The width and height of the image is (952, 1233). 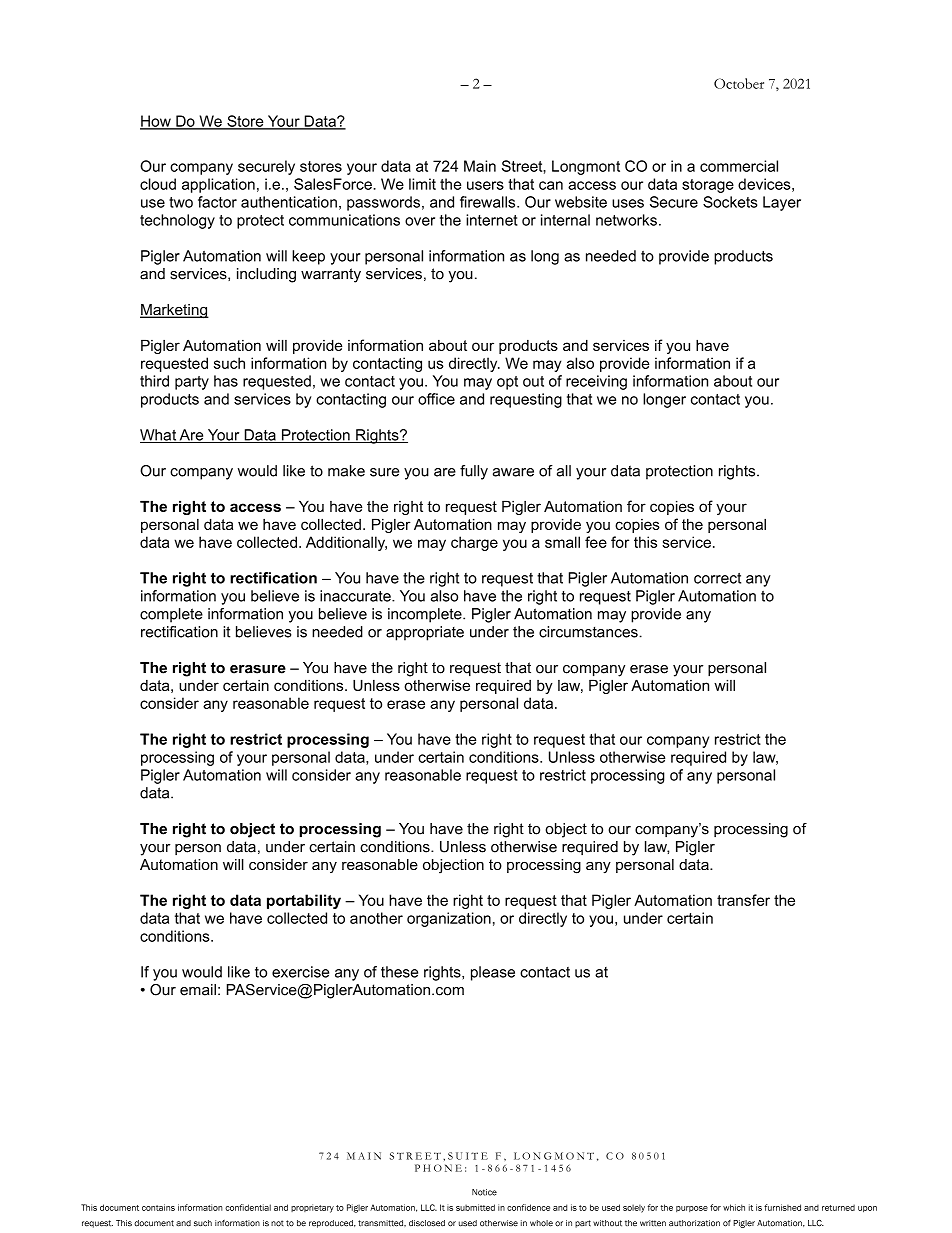 What do you see at coordinates (156, 122) in the image?
I see `How` at bounding box center [156, 122].
